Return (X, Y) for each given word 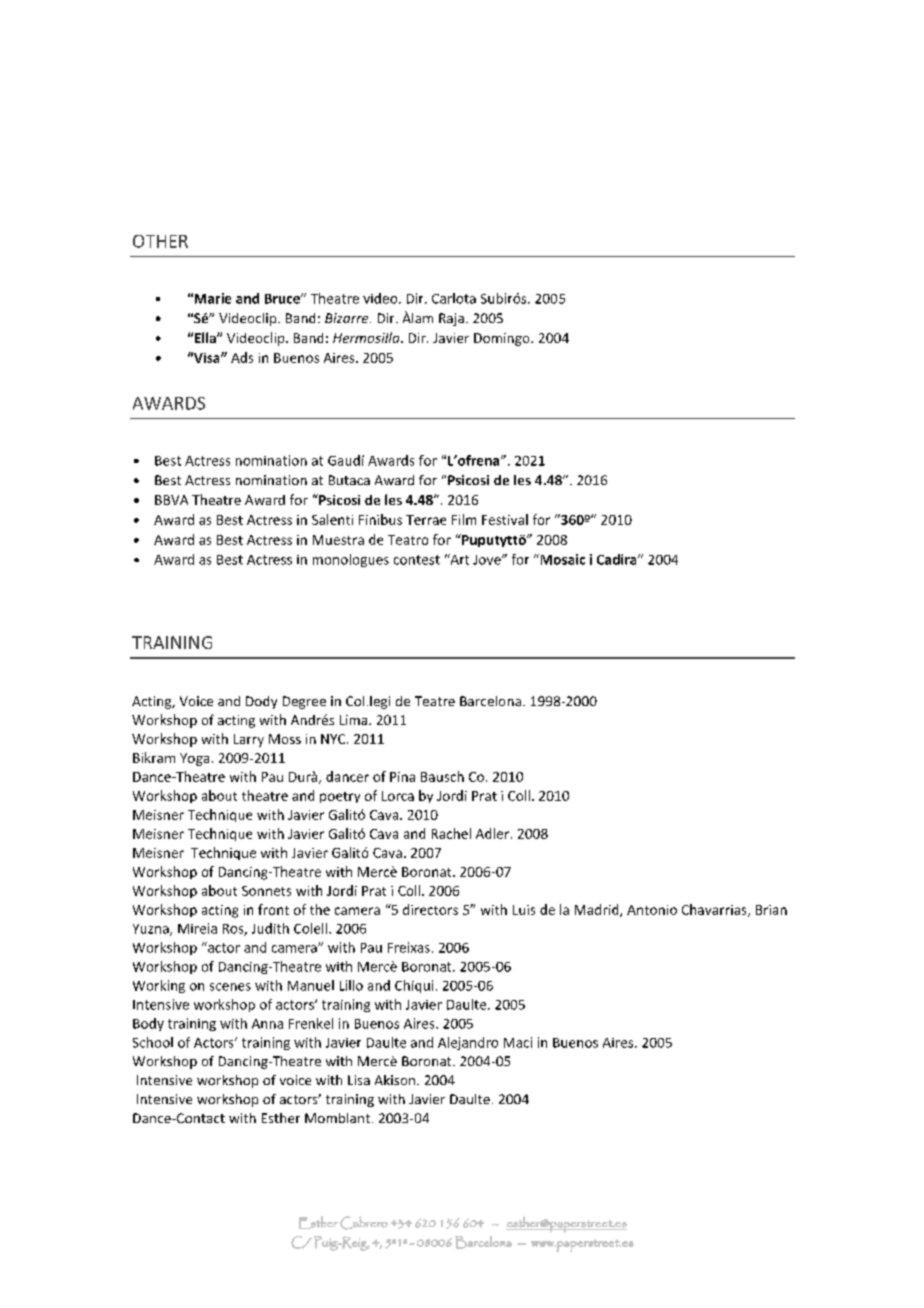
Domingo (503, 339)
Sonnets (266, 891)
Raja (451, 319)
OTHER (160, 241)
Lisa (359, 1080)
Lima (355, 720)
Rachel (451, 833)
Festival (505, 519)
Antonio (652, 910)
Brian (771, 910)
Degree (304, 702)
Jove (488, 560)
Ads (242, 357)
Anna (267, 1024)
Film (464, 519)
